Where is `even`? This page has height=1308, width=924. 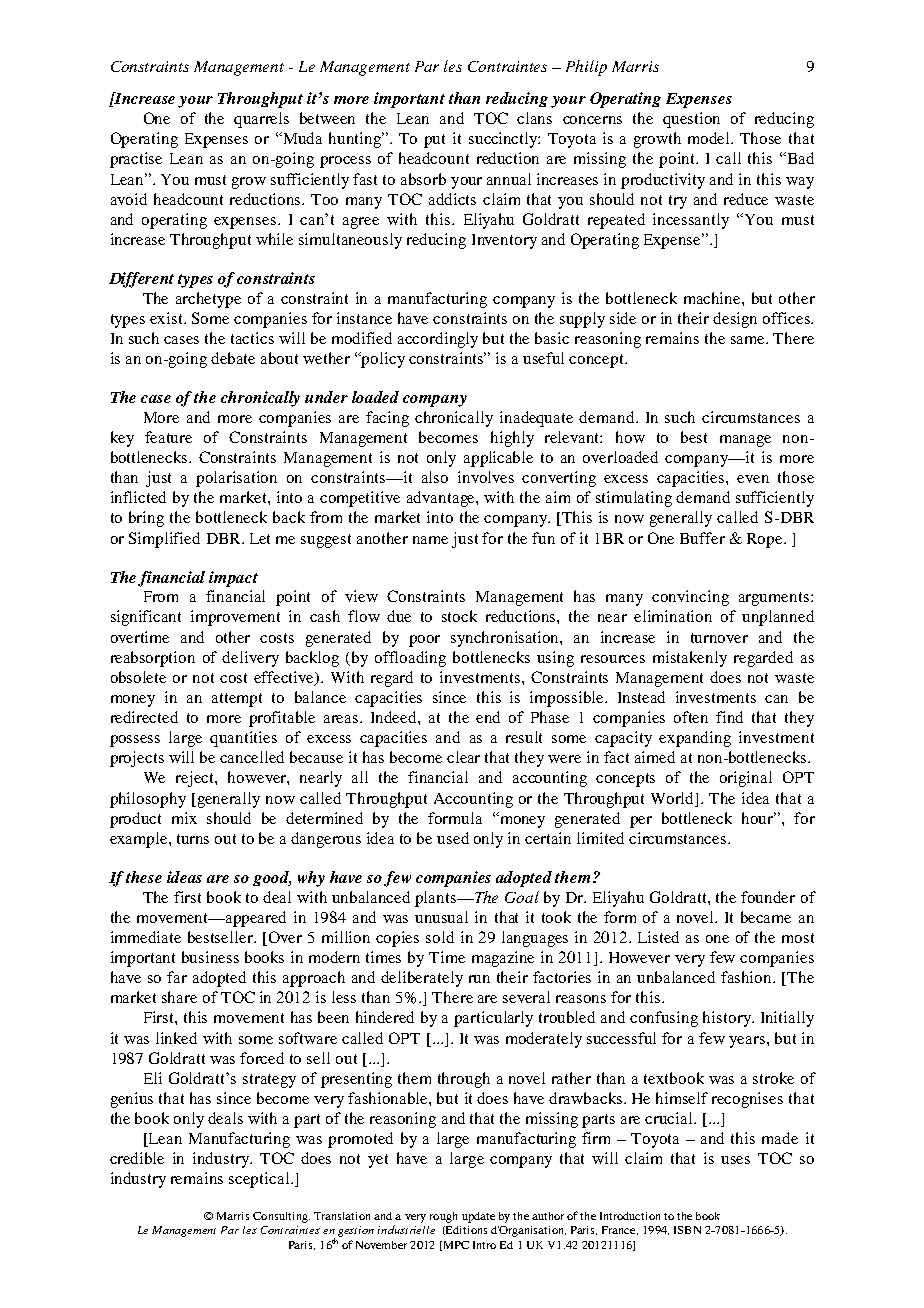
even is located at coordinates (753, 479).
